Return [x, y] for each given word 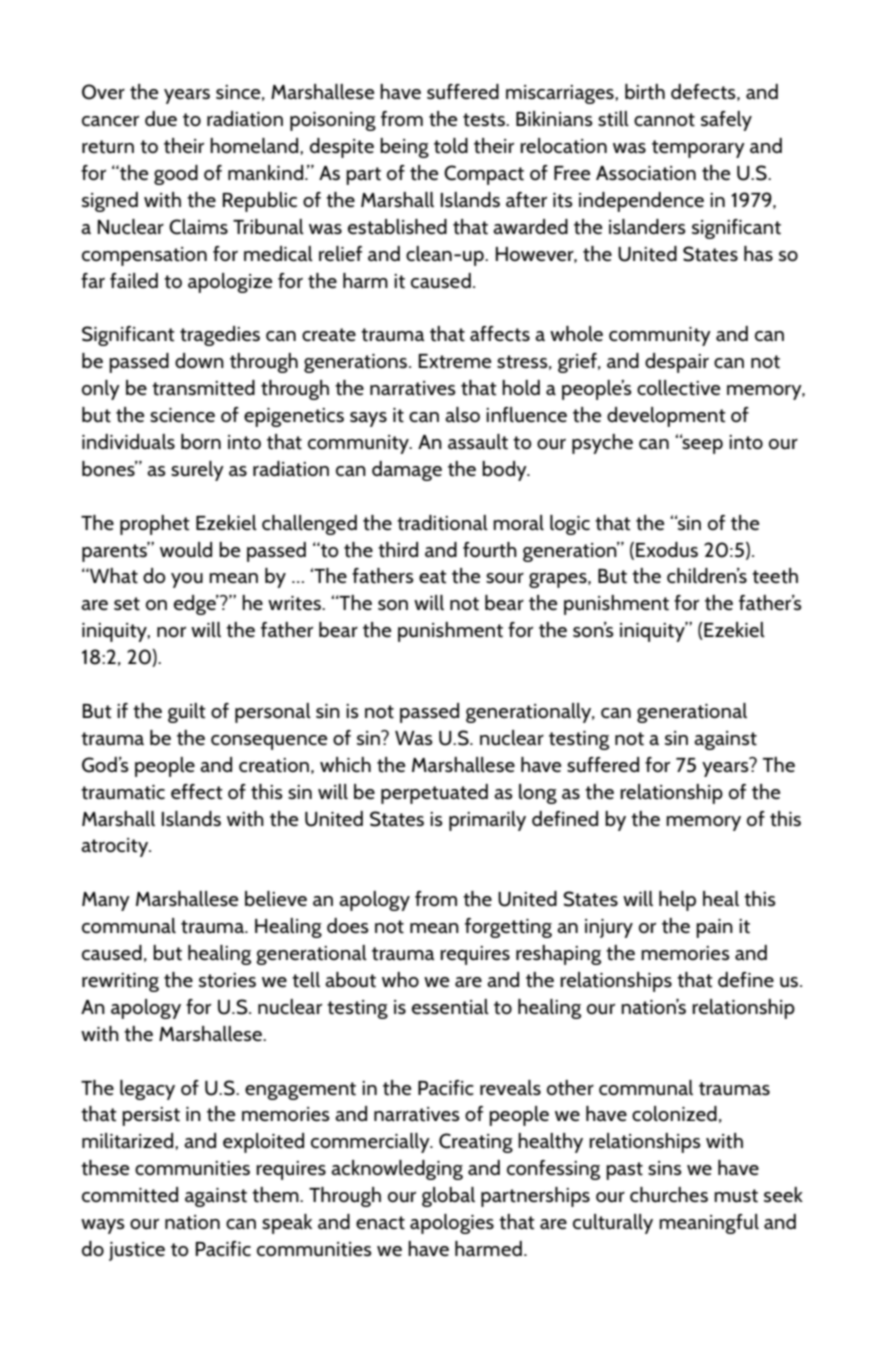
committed [130, 1195]
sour [505, 578]
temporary [698, 149]
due [161, 119]
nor [171, 632]
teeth [775, 576]
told [451, 146]
